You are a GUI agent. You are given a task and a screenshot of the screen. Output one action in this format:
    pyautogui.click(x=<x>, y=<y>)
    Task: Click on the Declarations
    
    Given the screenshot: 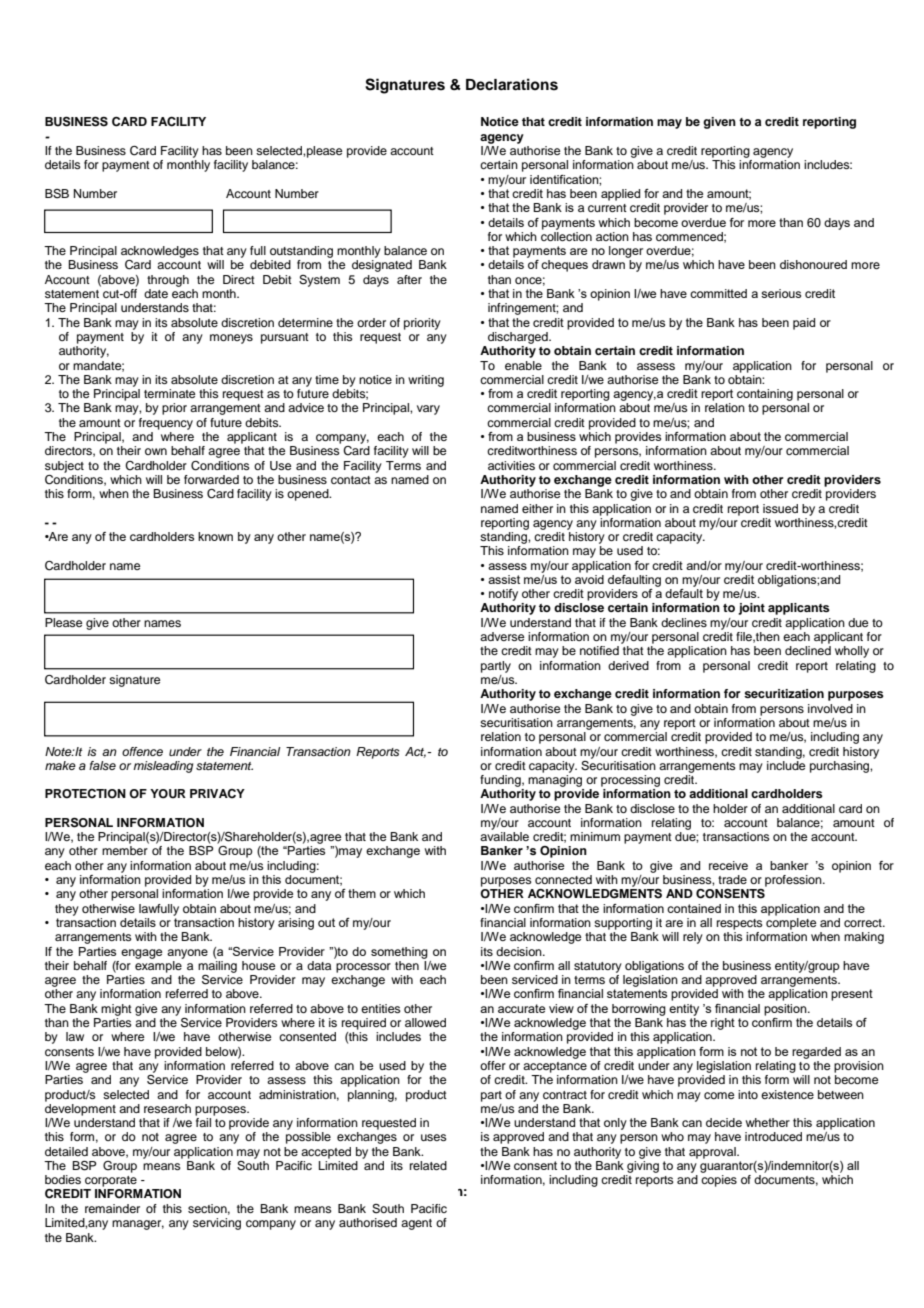 What is the action you would take?
    pyautogui.click(x=512, y=84)
